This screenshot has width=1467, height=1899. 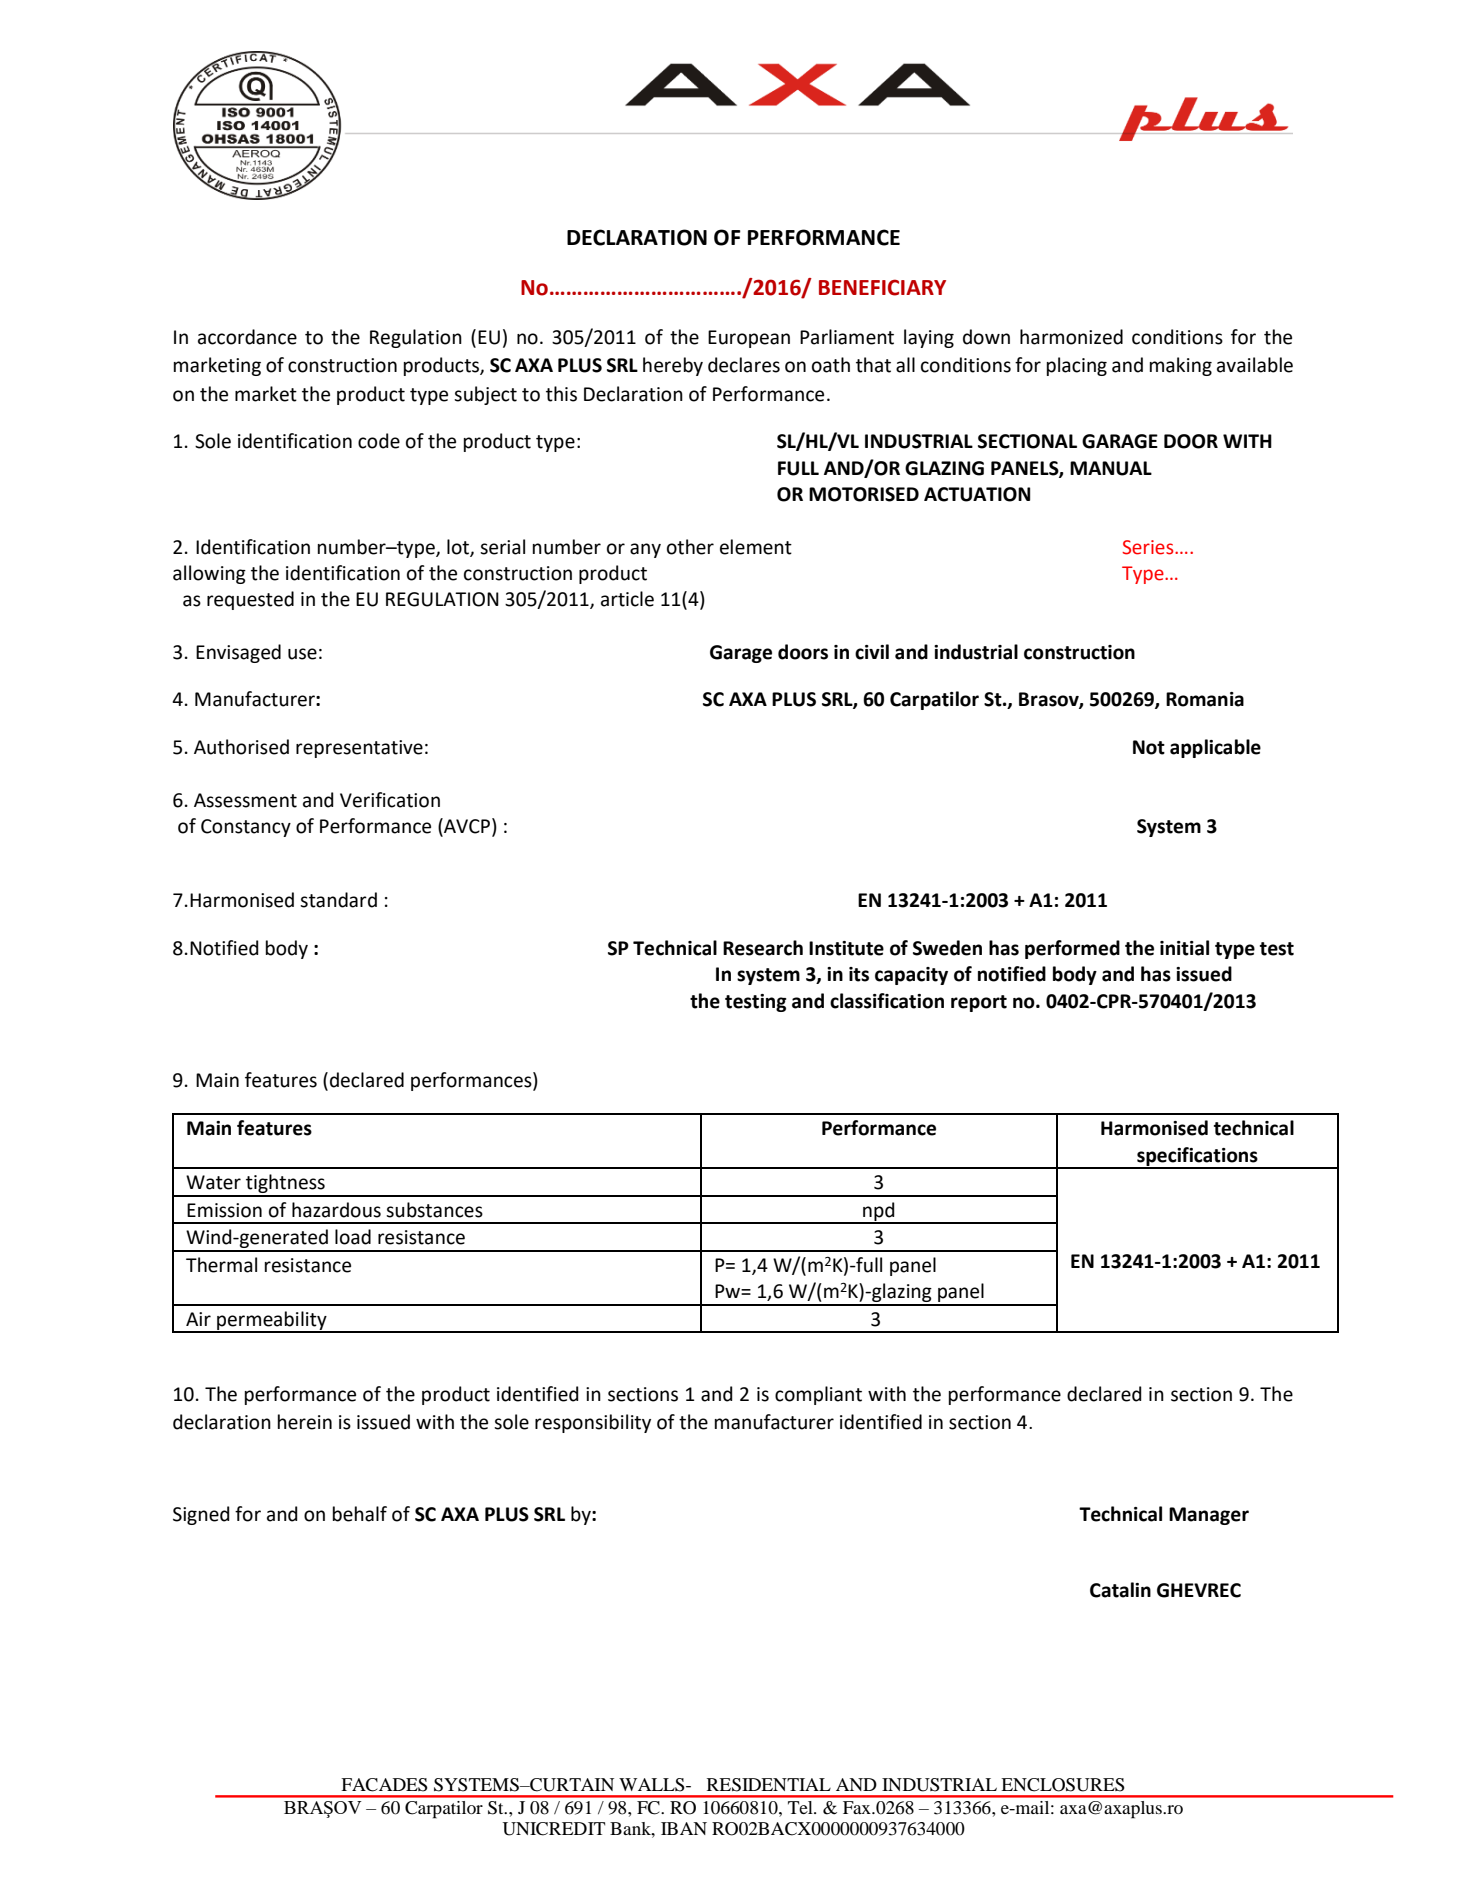 I want to click on European, so click(x=749, y=339).
